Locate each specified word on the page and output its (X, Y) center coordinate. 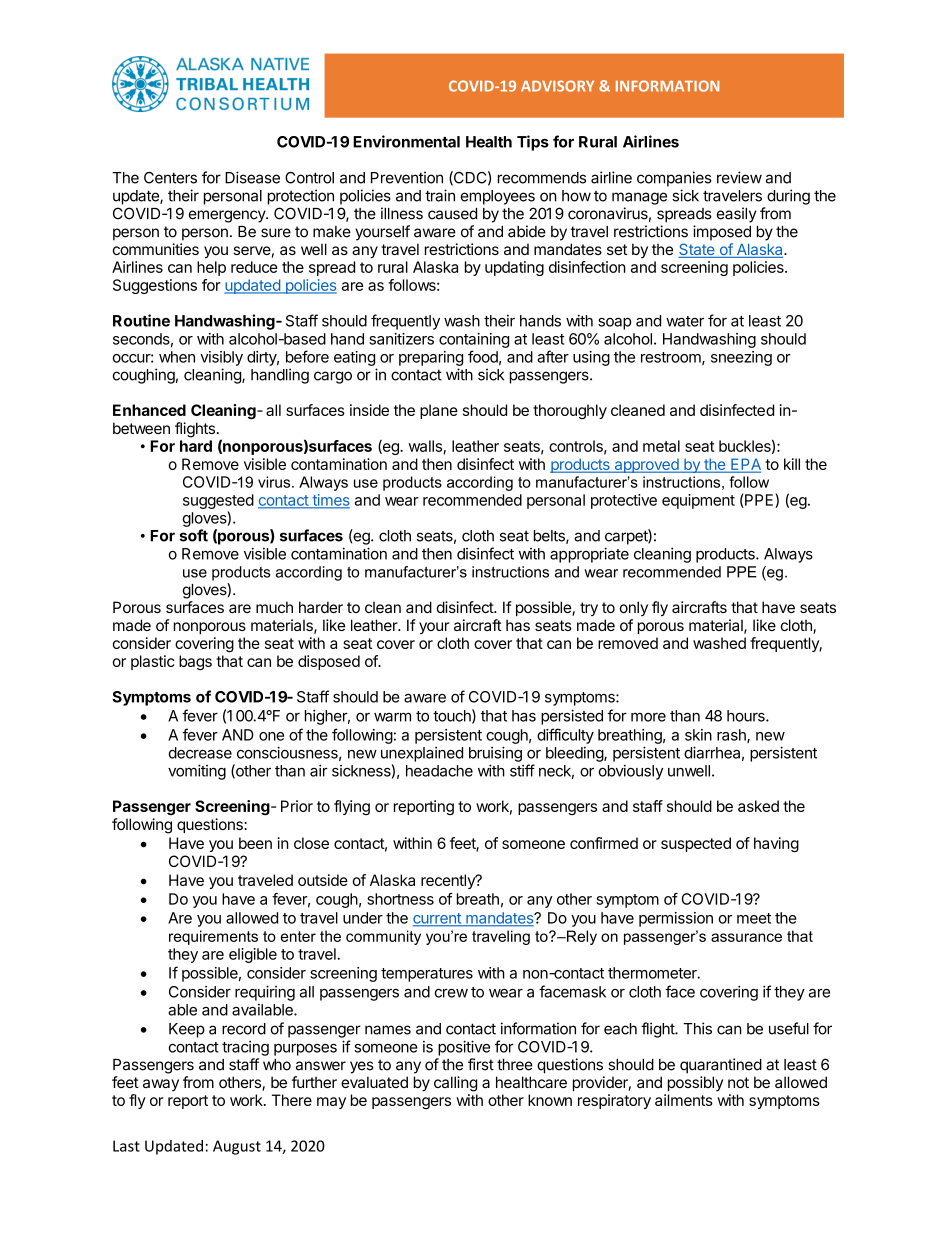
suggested (218, 501)
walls (426, 447)
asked (758, 806)
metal (661, 446)
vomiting (197, 772)
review (739, 177)
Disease (252, 177)
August (237, 1147)
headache (439, 771)
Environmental (406, 141)
